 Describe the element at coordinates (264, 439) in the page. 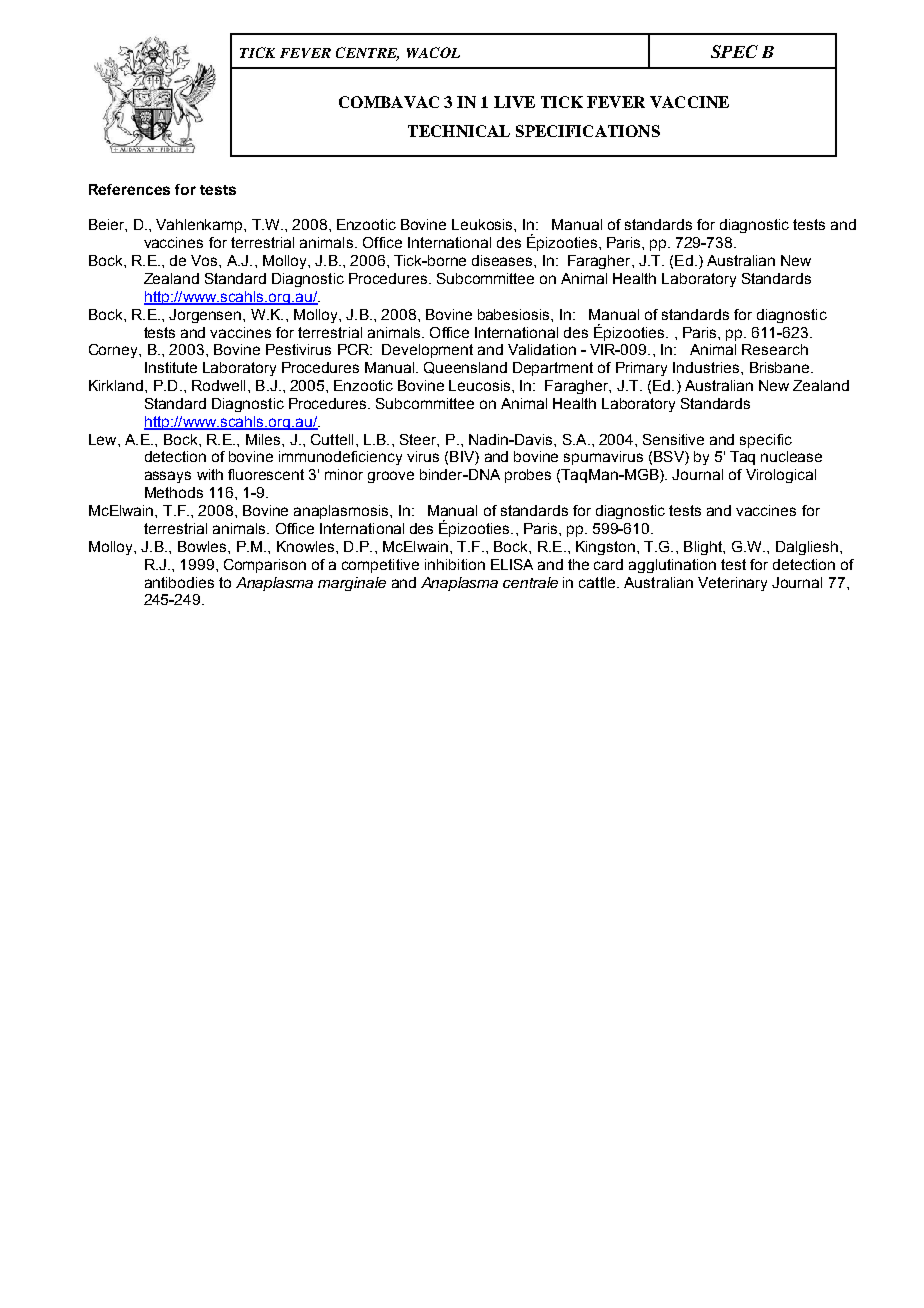

I see `Miles` at that location.
